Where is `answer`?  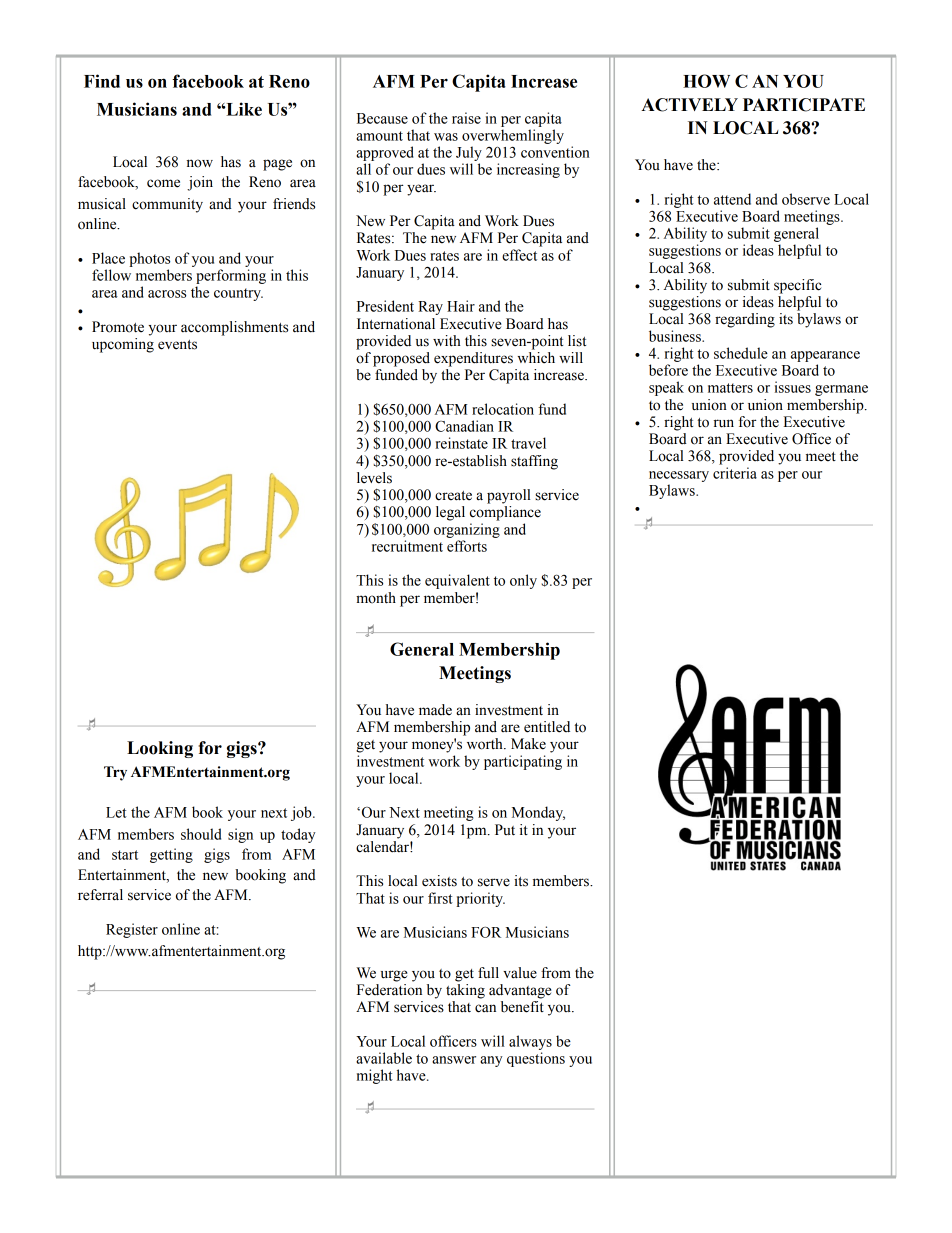
answer is located at coordinates (454, 1060).
